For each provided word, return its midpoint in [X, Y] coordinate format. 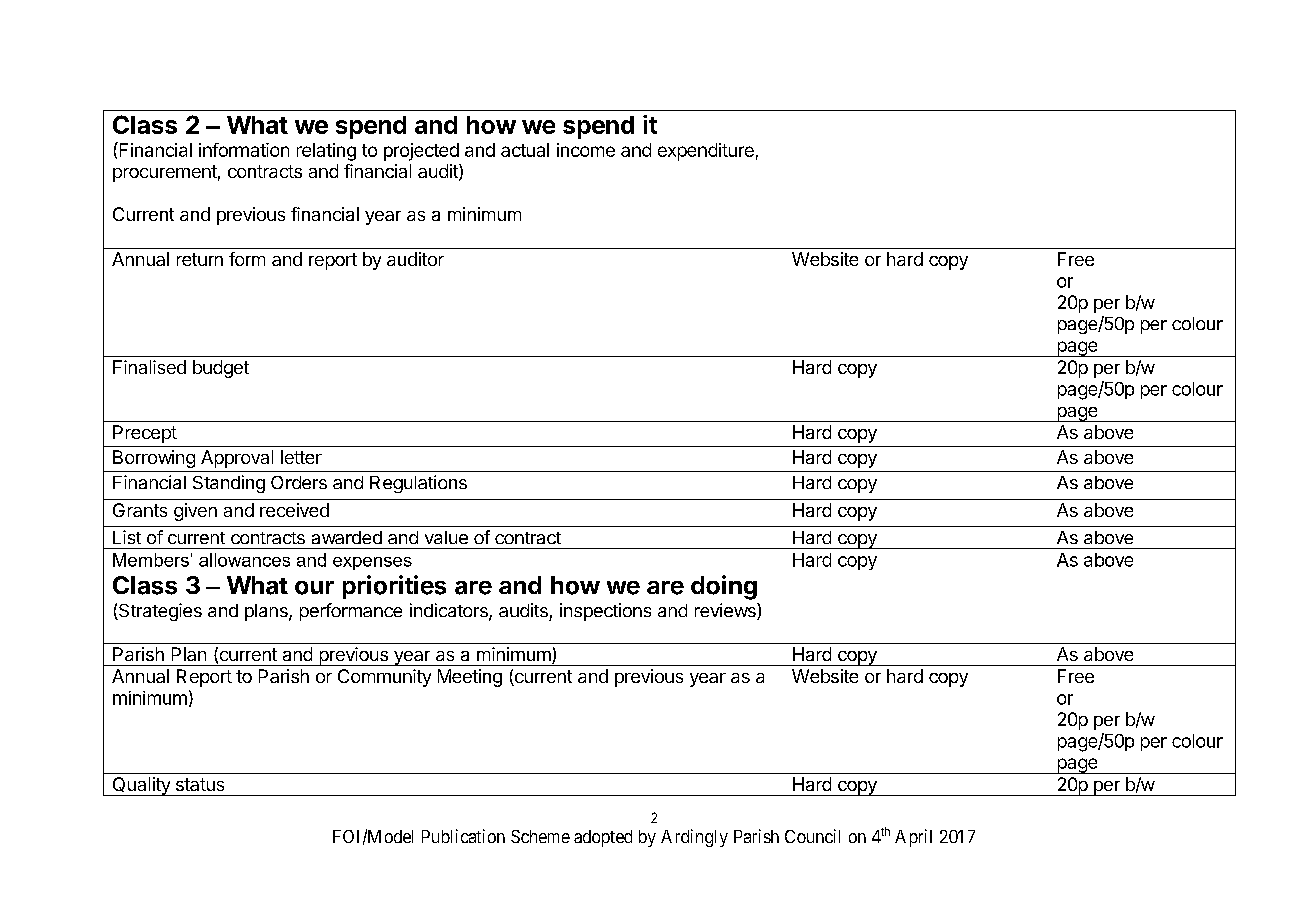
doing [724, 587]
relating [326, 152]
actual [525, 150]
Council [812, 836]
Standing [229, 484]
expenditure [706, 152]
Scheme [540, 836]
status [200, 784]
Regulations [418, 484]
